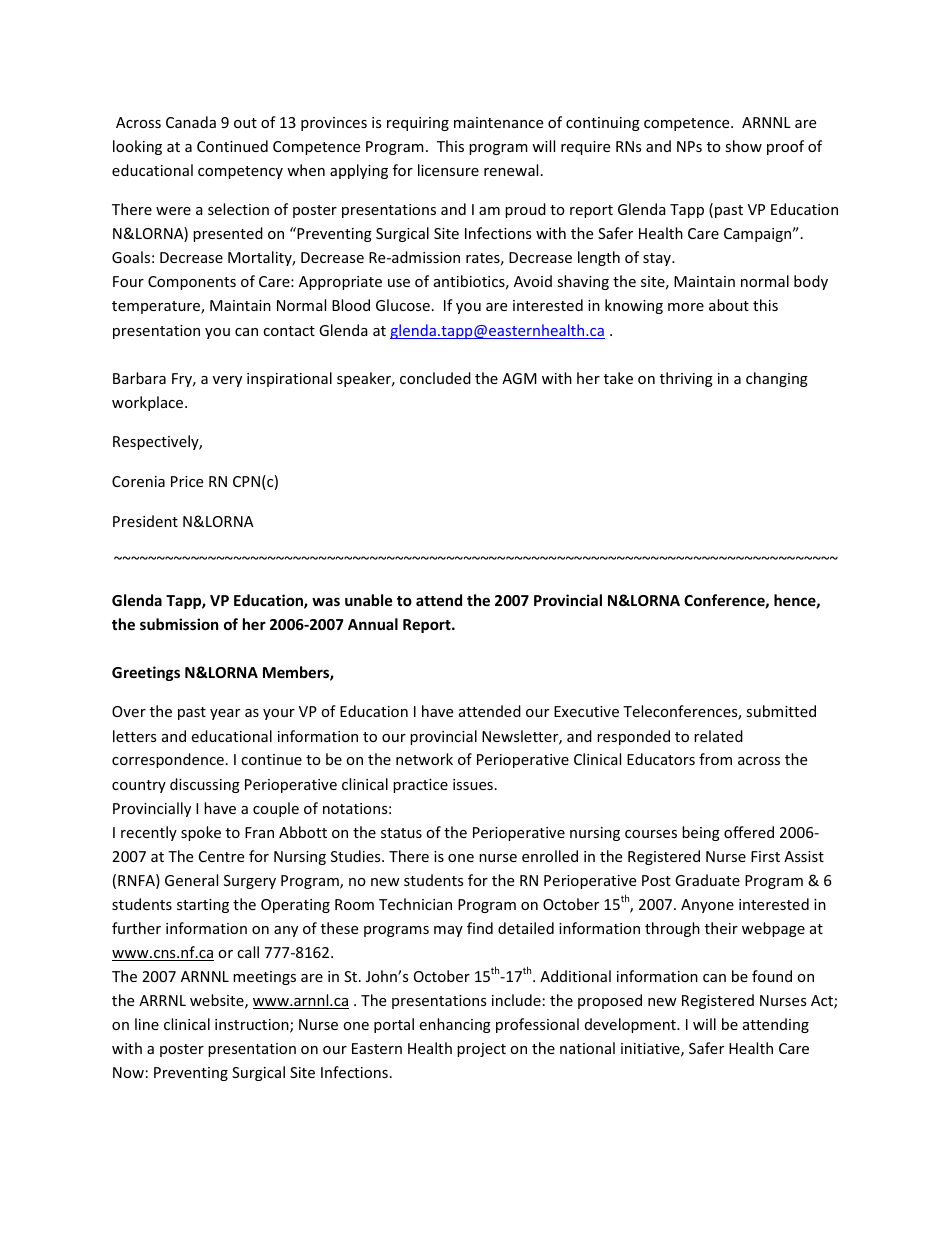 The image size is (952, 1233). Describe the element at coordinates (368, 600) in the screenshot. I see `unable` at that location.
